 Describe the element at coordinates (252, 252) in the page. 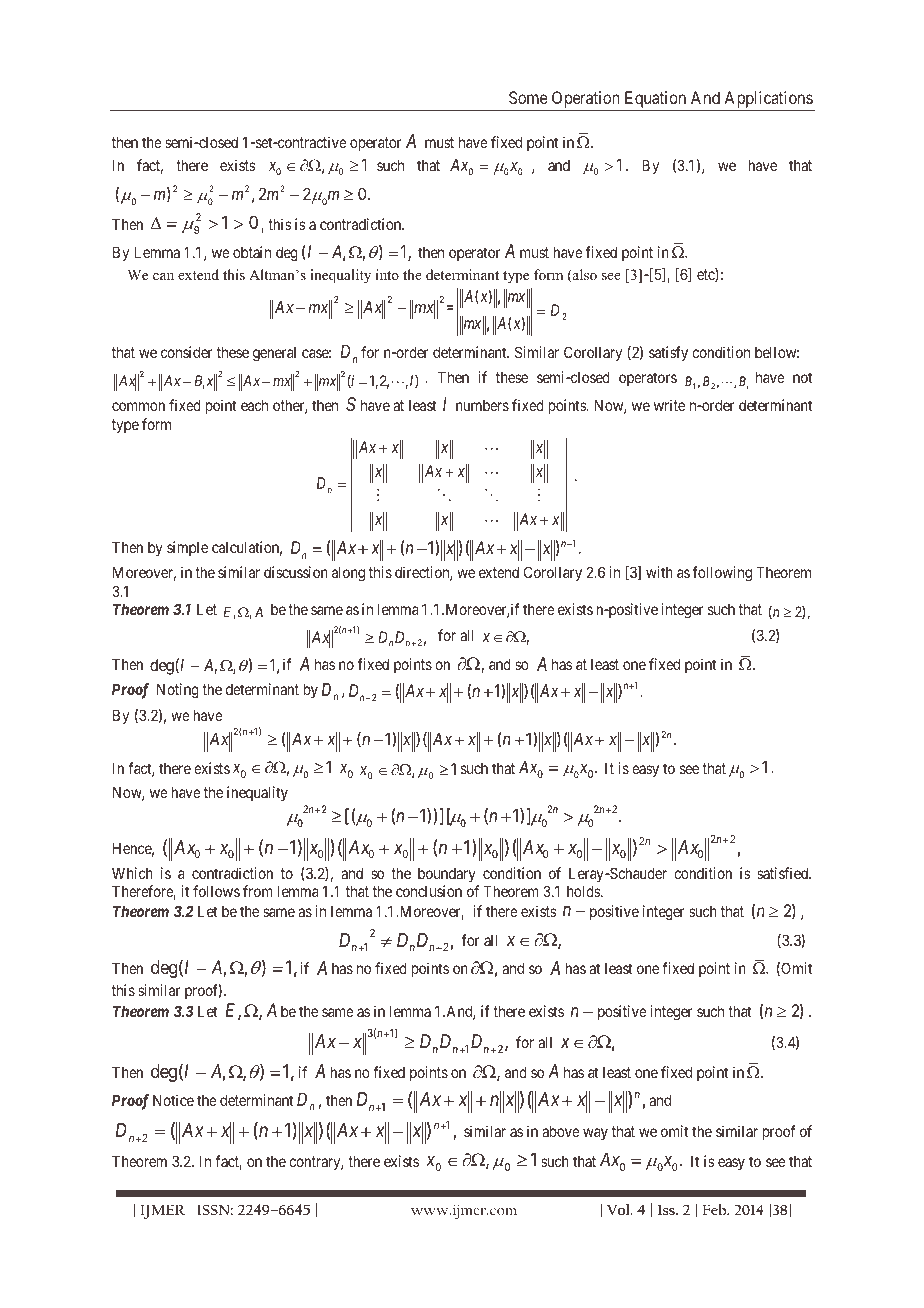

I see `obtain` at that location.
